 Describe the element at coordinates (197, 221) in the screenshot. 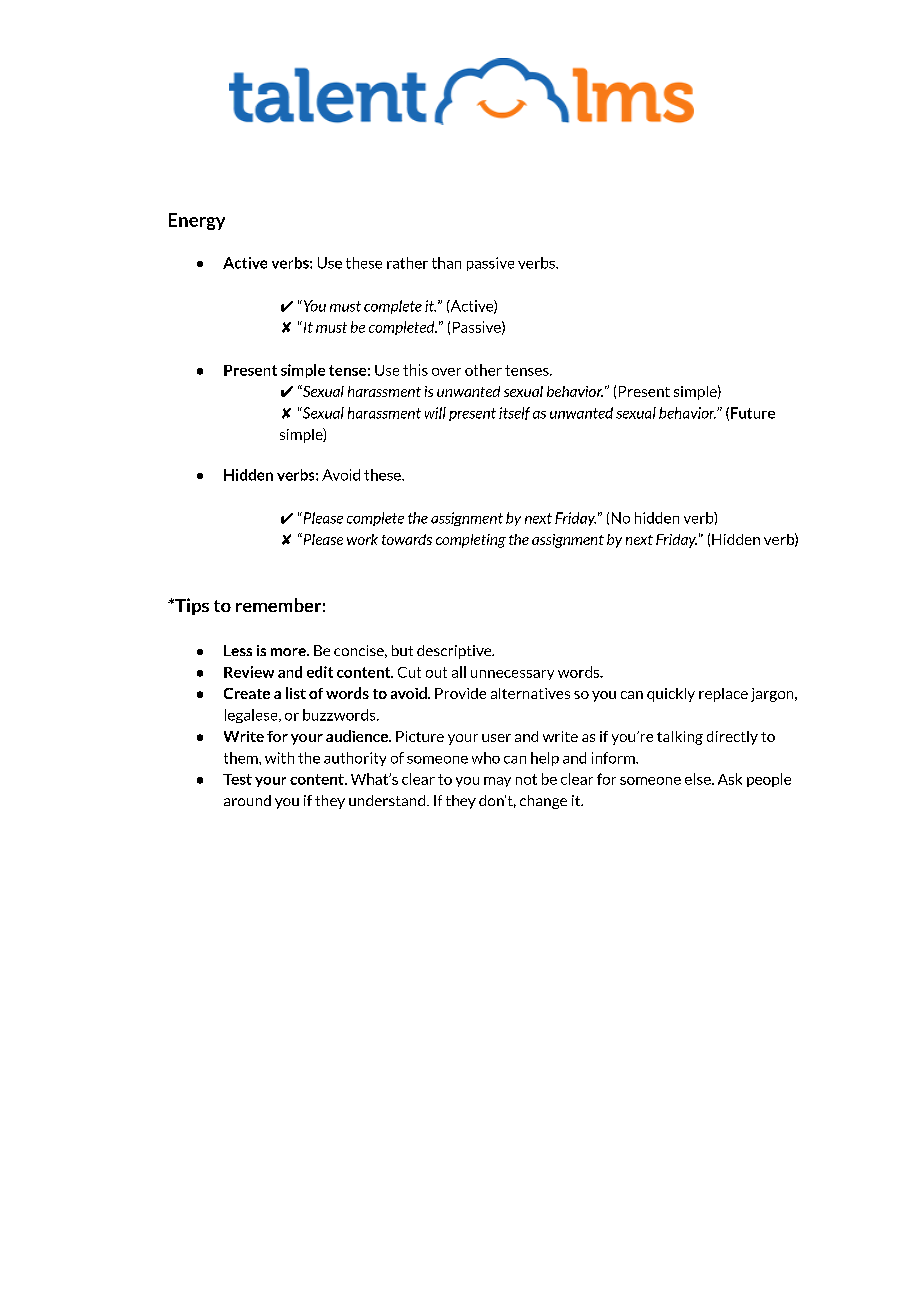

I see `Energy` at that location.
